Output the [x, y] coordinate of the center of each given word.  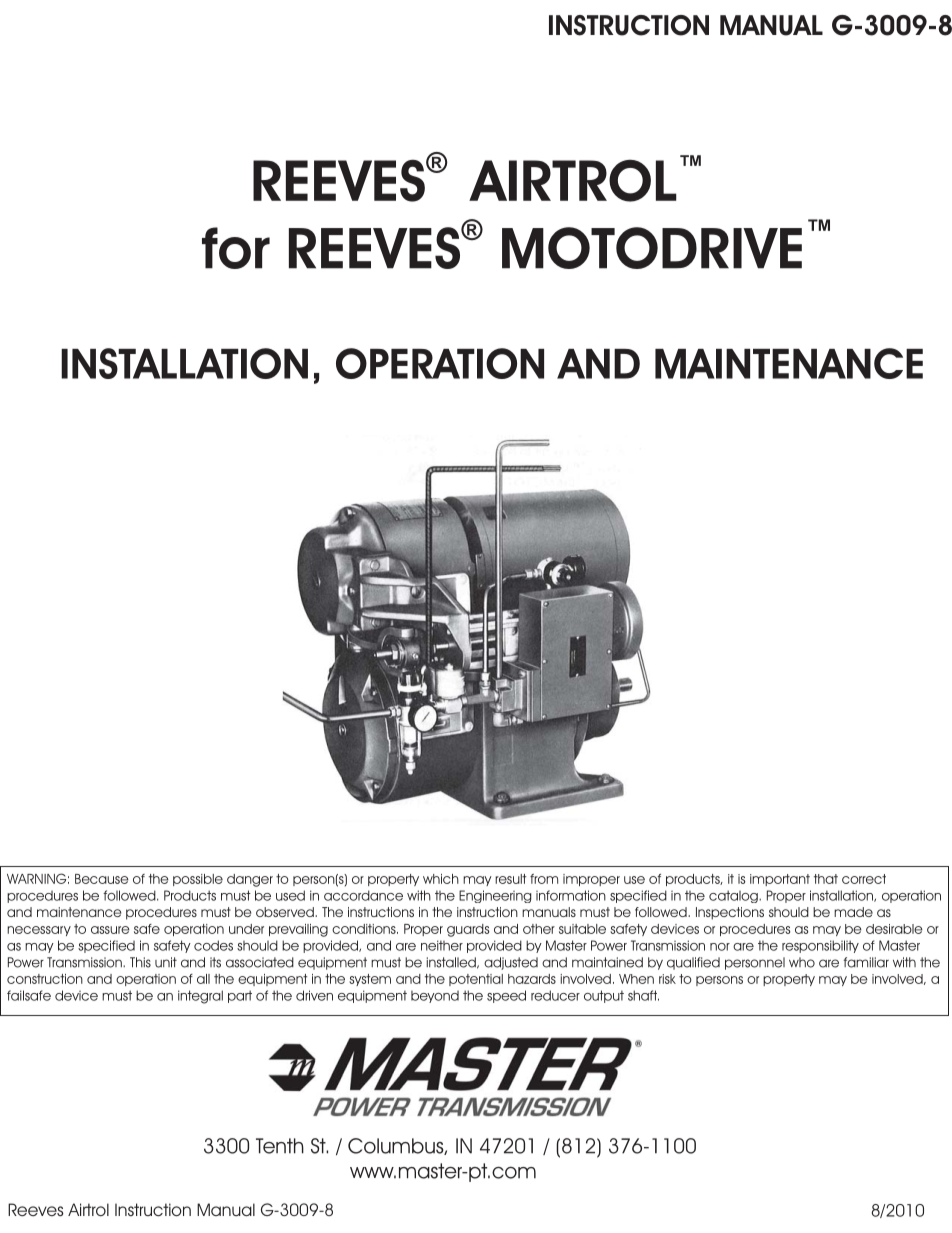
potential [476, 980]
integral [200, 997]
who [802, 962]
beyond [435, 997]
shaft [643, 995]
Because [102, 879]
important [780, 880]
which [441, 879]
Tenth [280, 1146]
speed [506, 996]
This [140, 962]
